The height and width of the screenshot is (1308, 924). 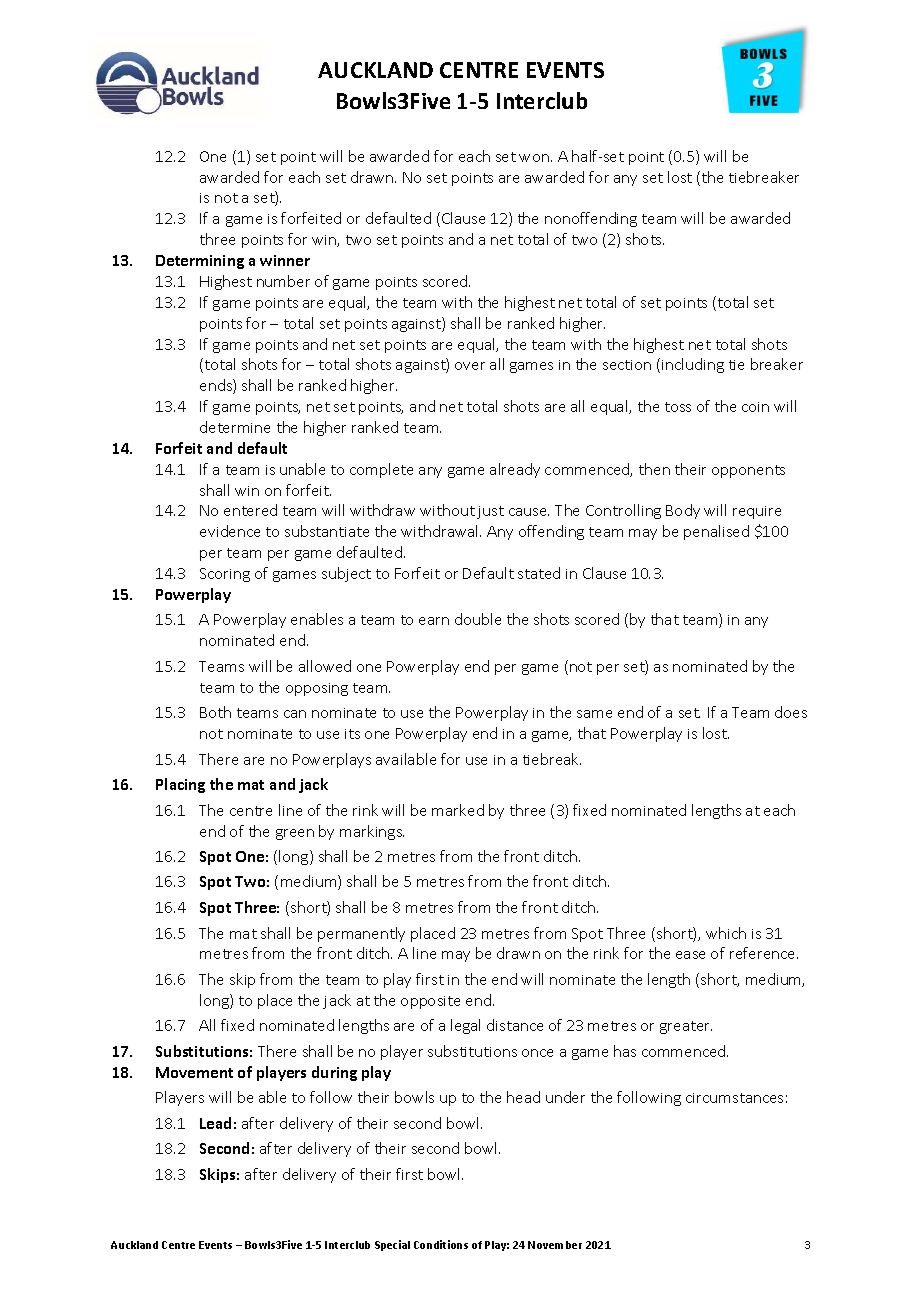 I want to click on Both, so click(x=215, y=712).
